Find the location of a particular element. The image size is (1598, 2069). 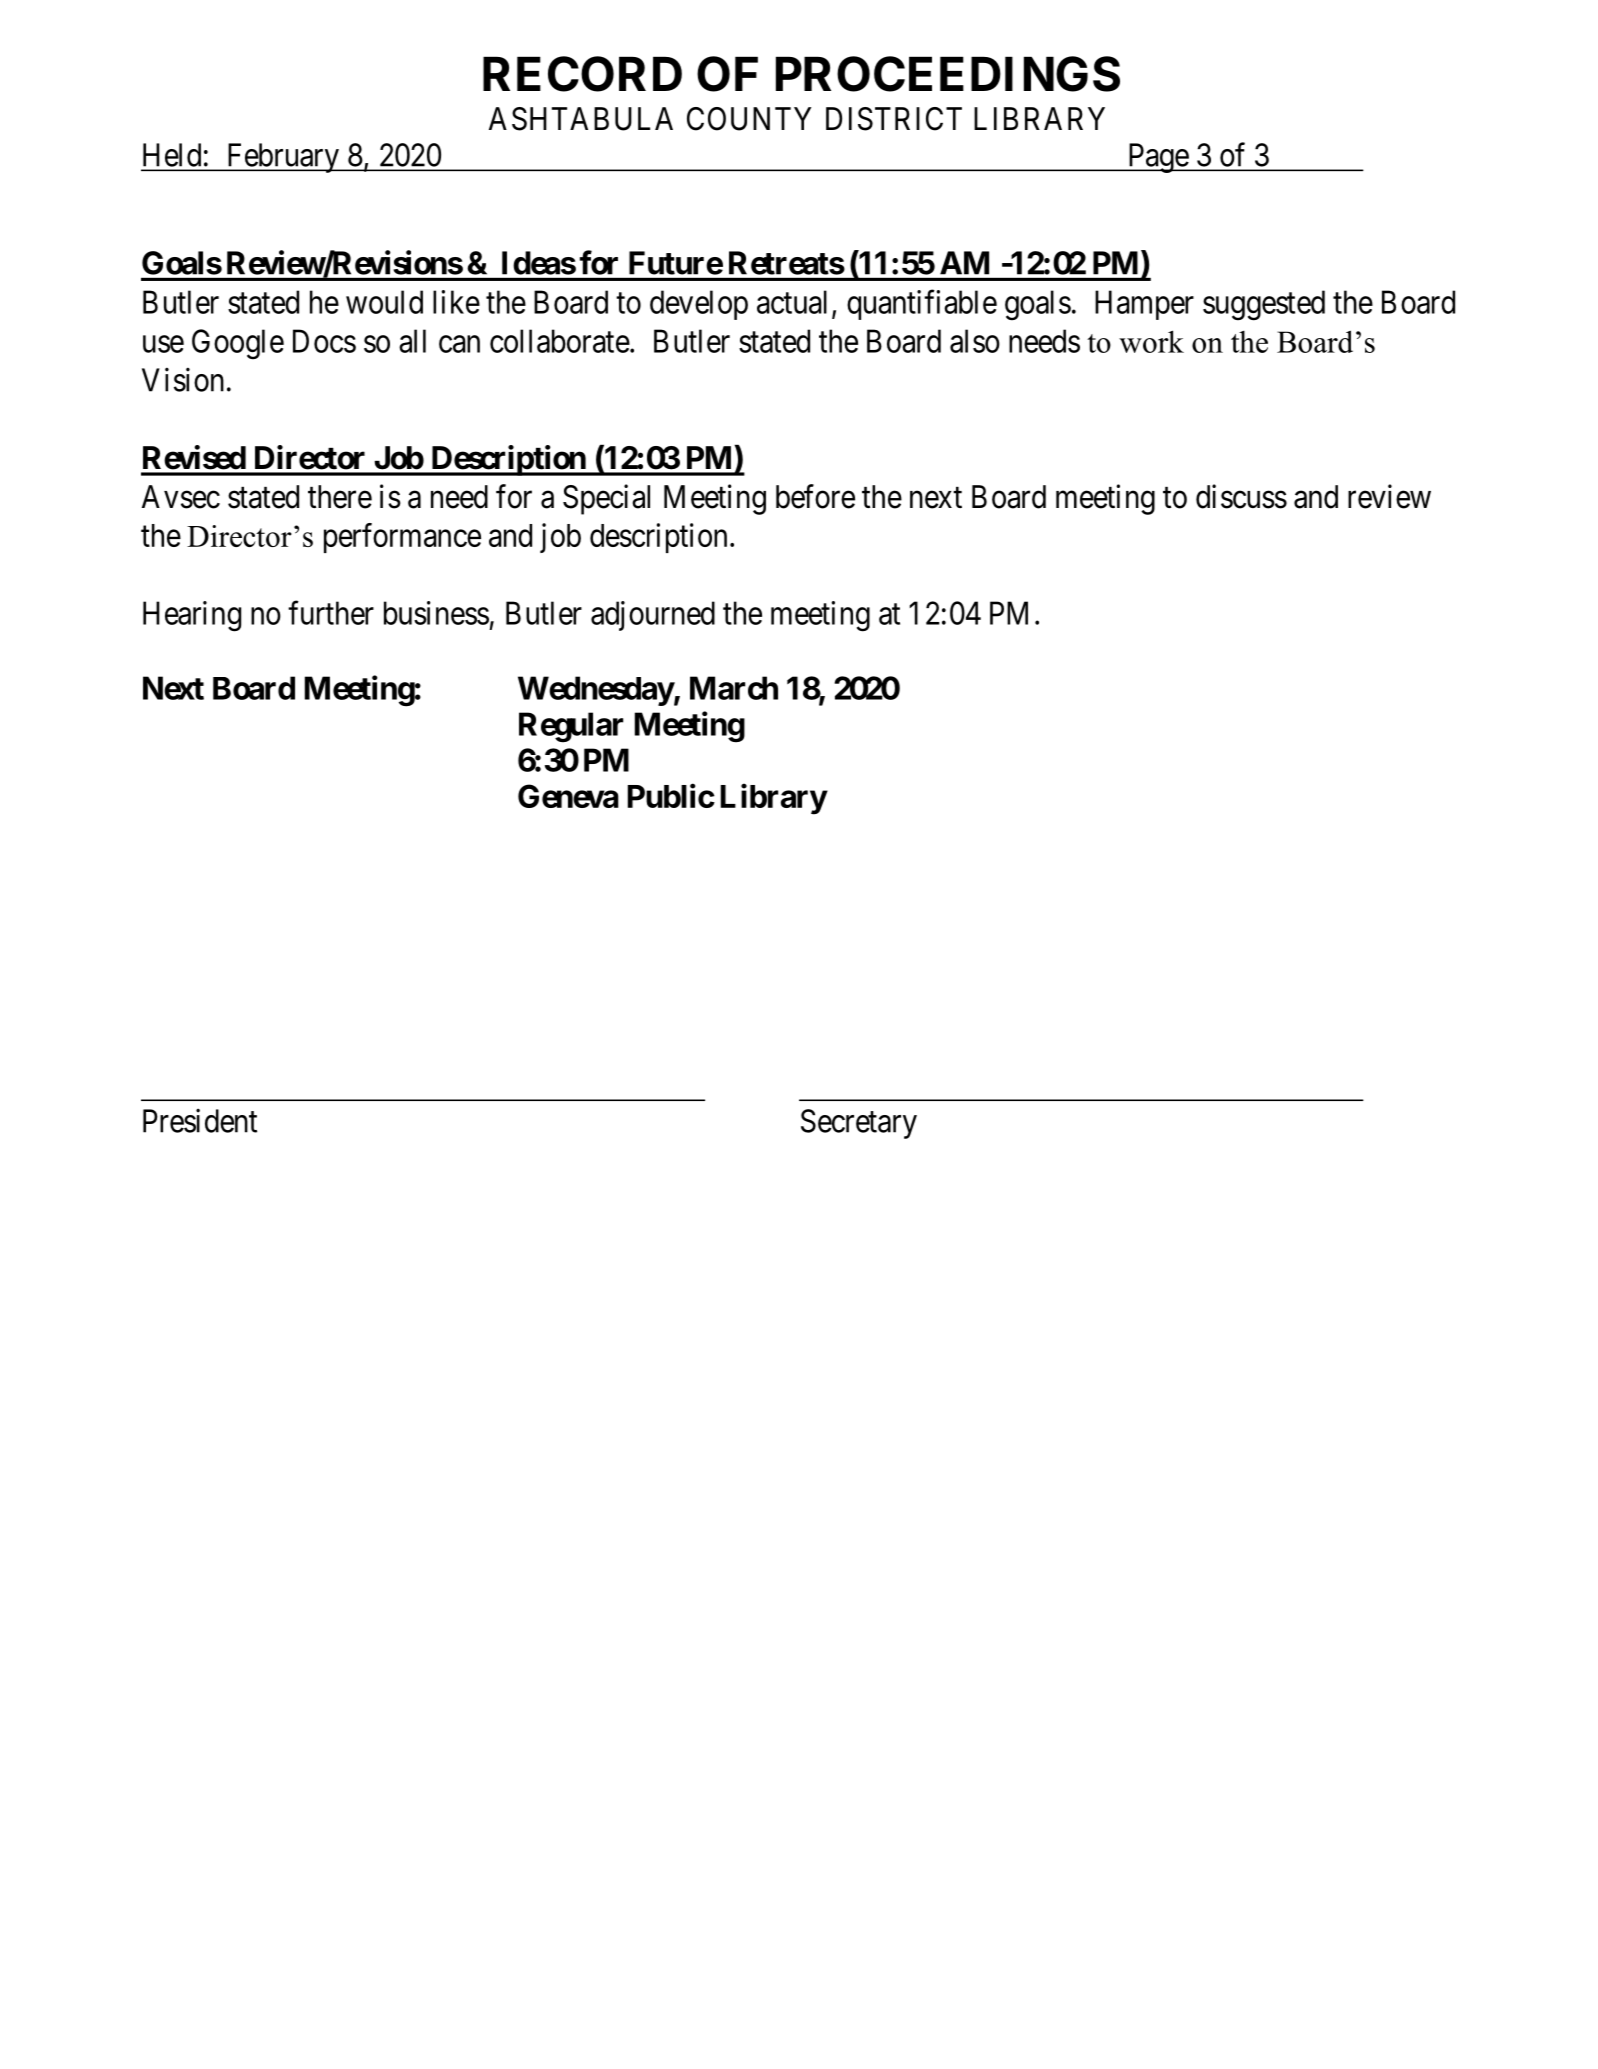

Page is located at coordinates (1157, 158).
